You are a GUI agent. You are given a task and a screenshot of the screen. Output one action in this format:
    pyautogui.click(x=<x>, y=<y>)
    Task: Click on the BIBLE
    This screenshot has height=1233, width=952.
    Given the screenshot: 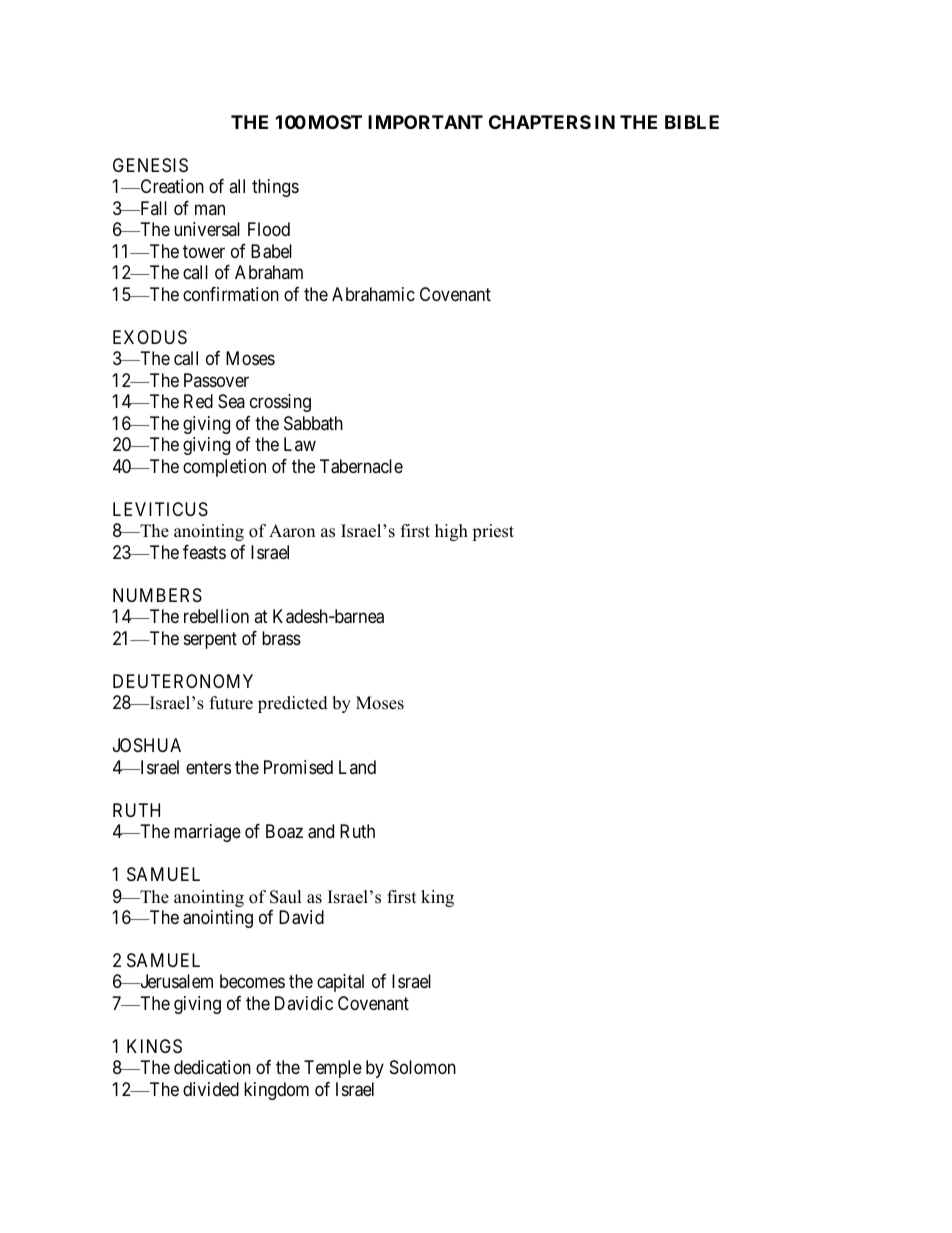 What is the action you would take?
    pyautogui.click(x=692, y=122)
